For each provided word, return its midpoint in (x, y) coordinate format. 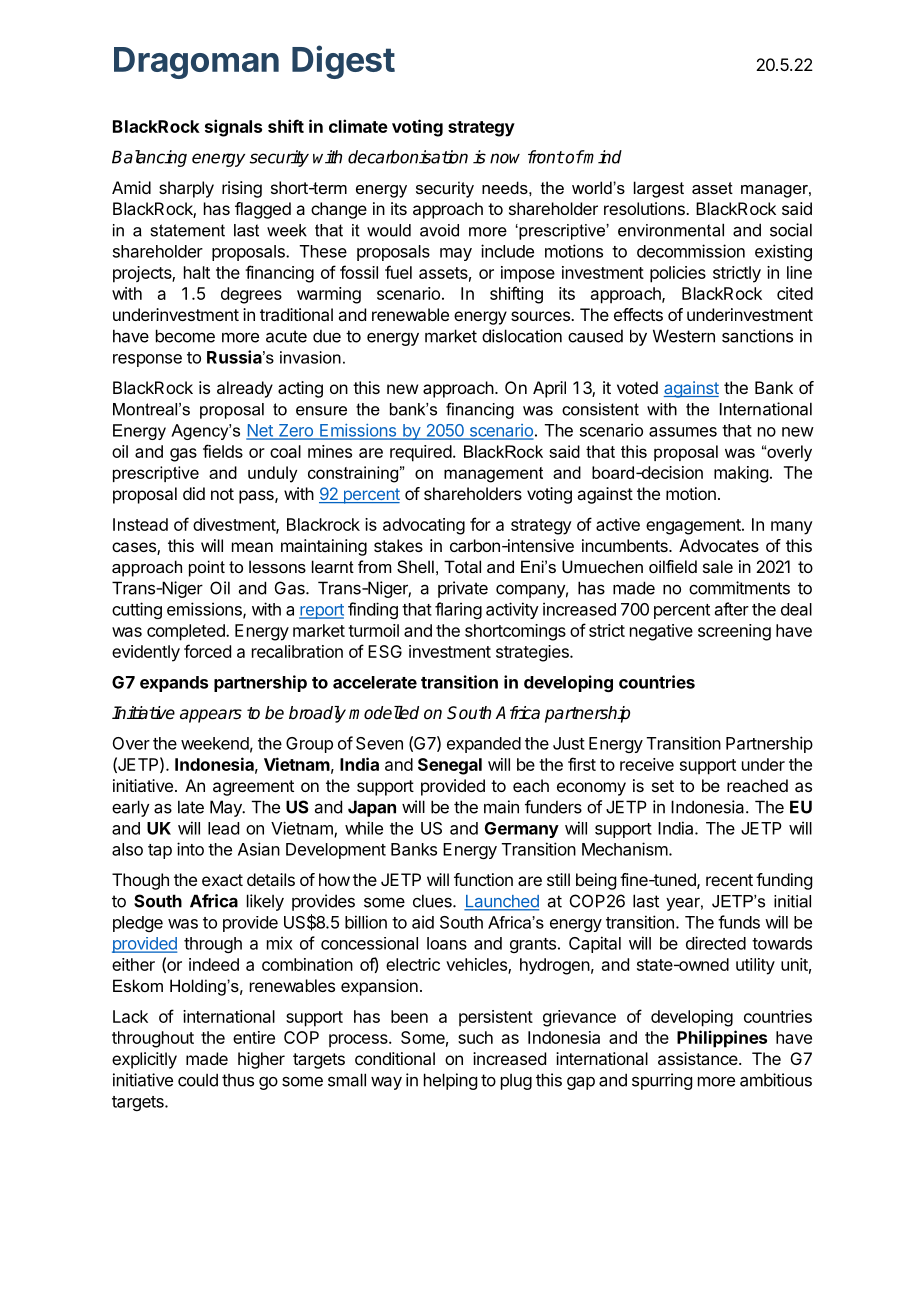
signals (233, 128)
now (505, 158)
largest (659, 189)
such (475, 1037)
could (198, 1080)
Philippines (722, 1039)
